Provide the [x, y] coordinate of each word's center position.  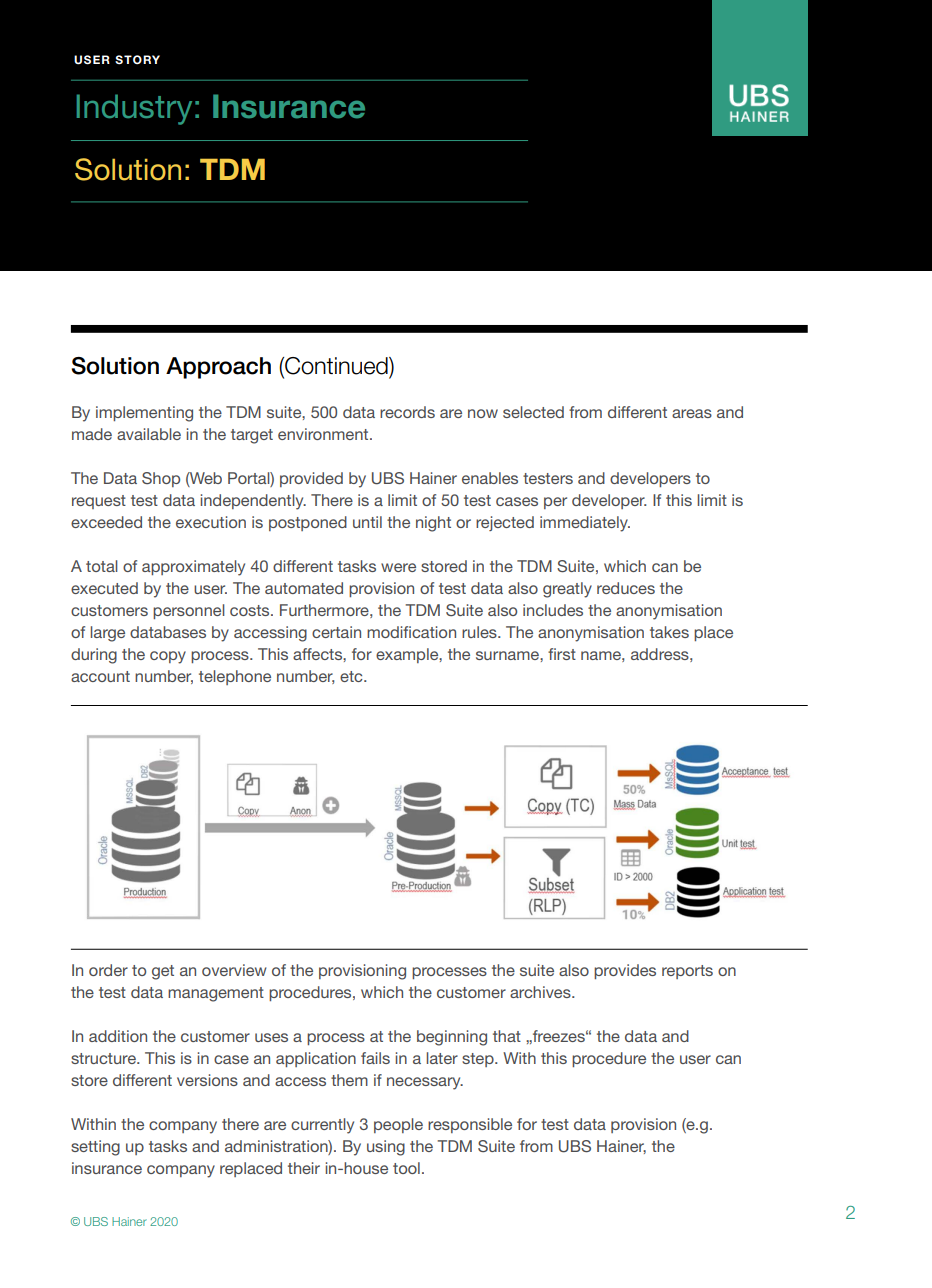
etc [352, 676]
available [149, 434]
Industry [134, 109]
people [398, 1125]
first [562, 654]
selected [533, 412]
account [100, 676]
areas [692, 413]
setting [95, 1148]
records [407, 412]
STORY [137, 60]
